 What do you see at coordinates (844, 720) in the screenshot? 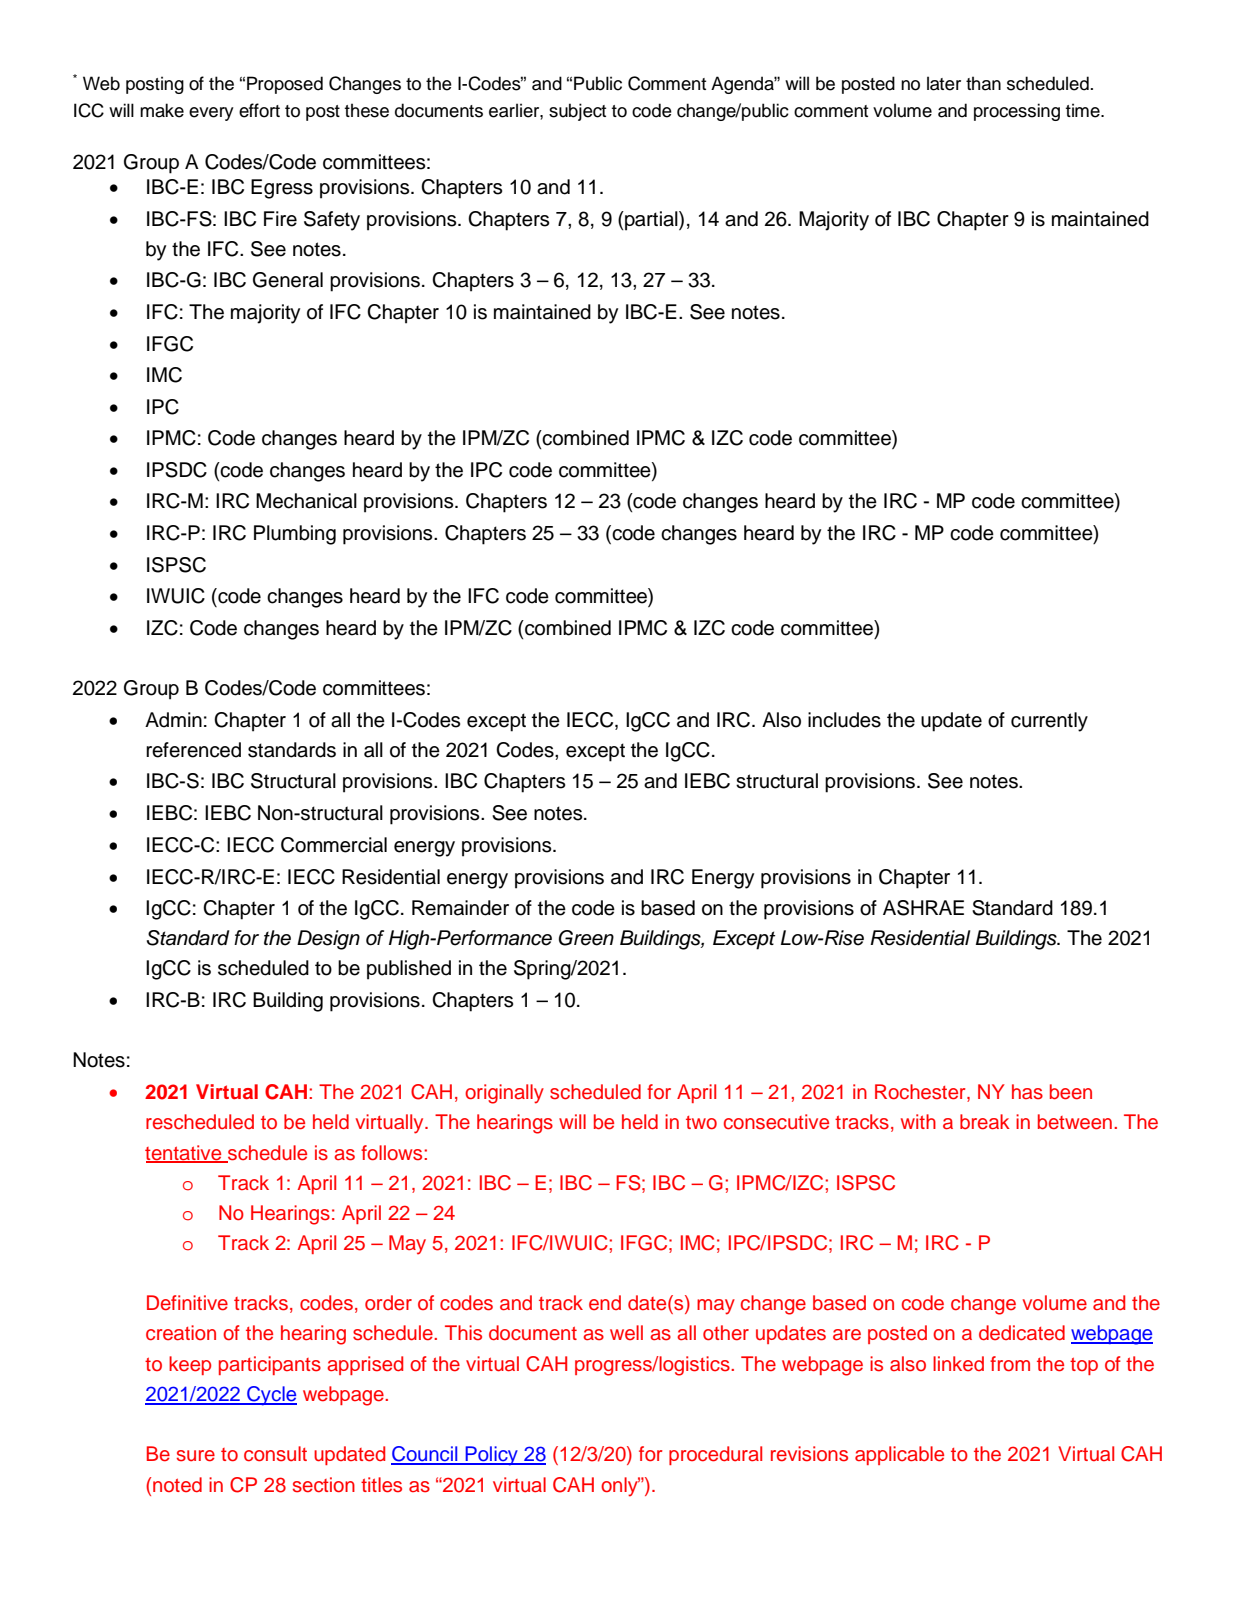
I see `includes` at bounding box center [844, 720].
